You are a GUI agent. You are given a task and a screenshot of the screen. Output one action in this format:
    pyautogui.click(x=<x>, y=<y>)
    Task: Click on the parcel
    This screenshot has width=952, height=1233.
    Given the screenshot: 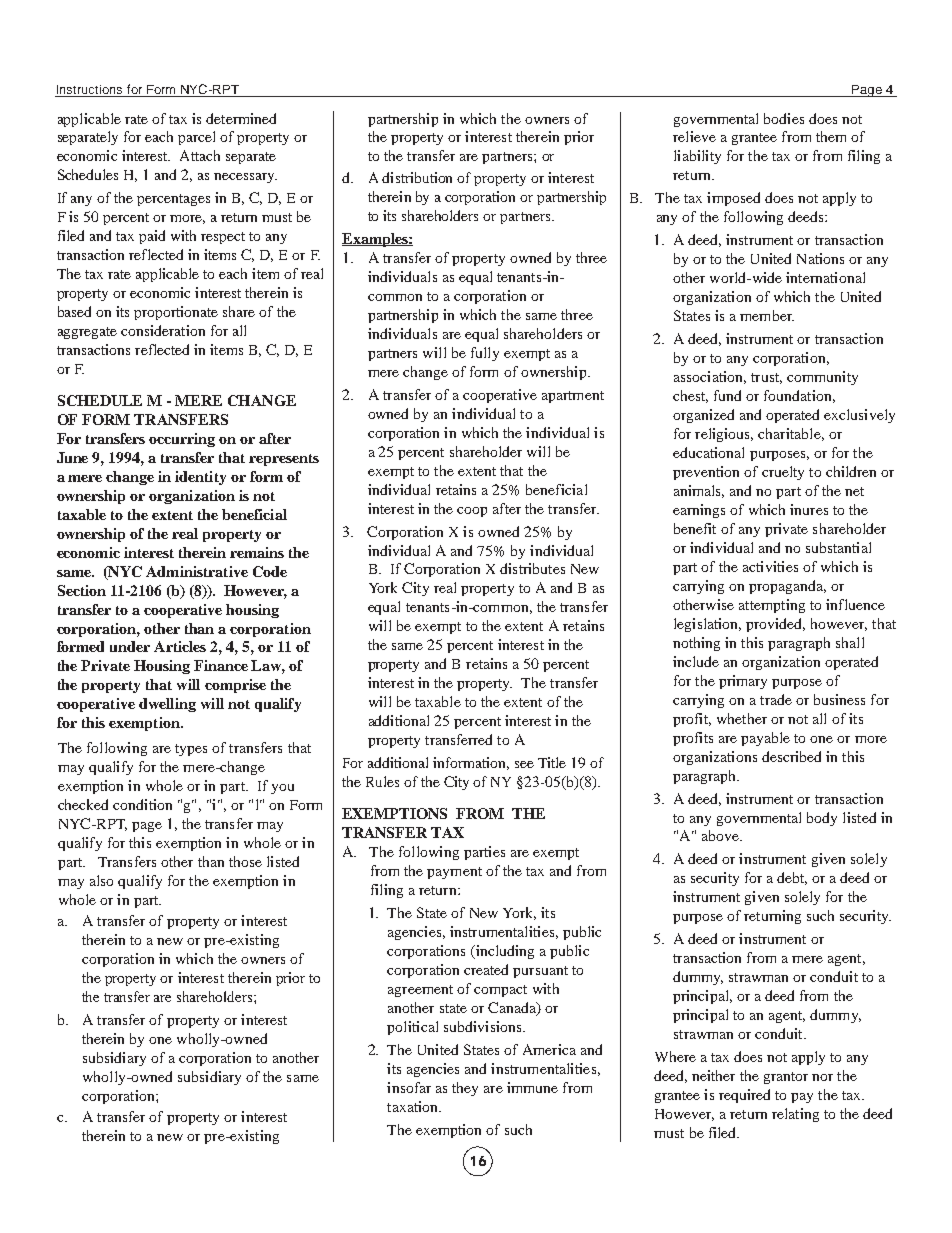 What is the action you would take?
    pyautogui.click(x=196, y=138)
